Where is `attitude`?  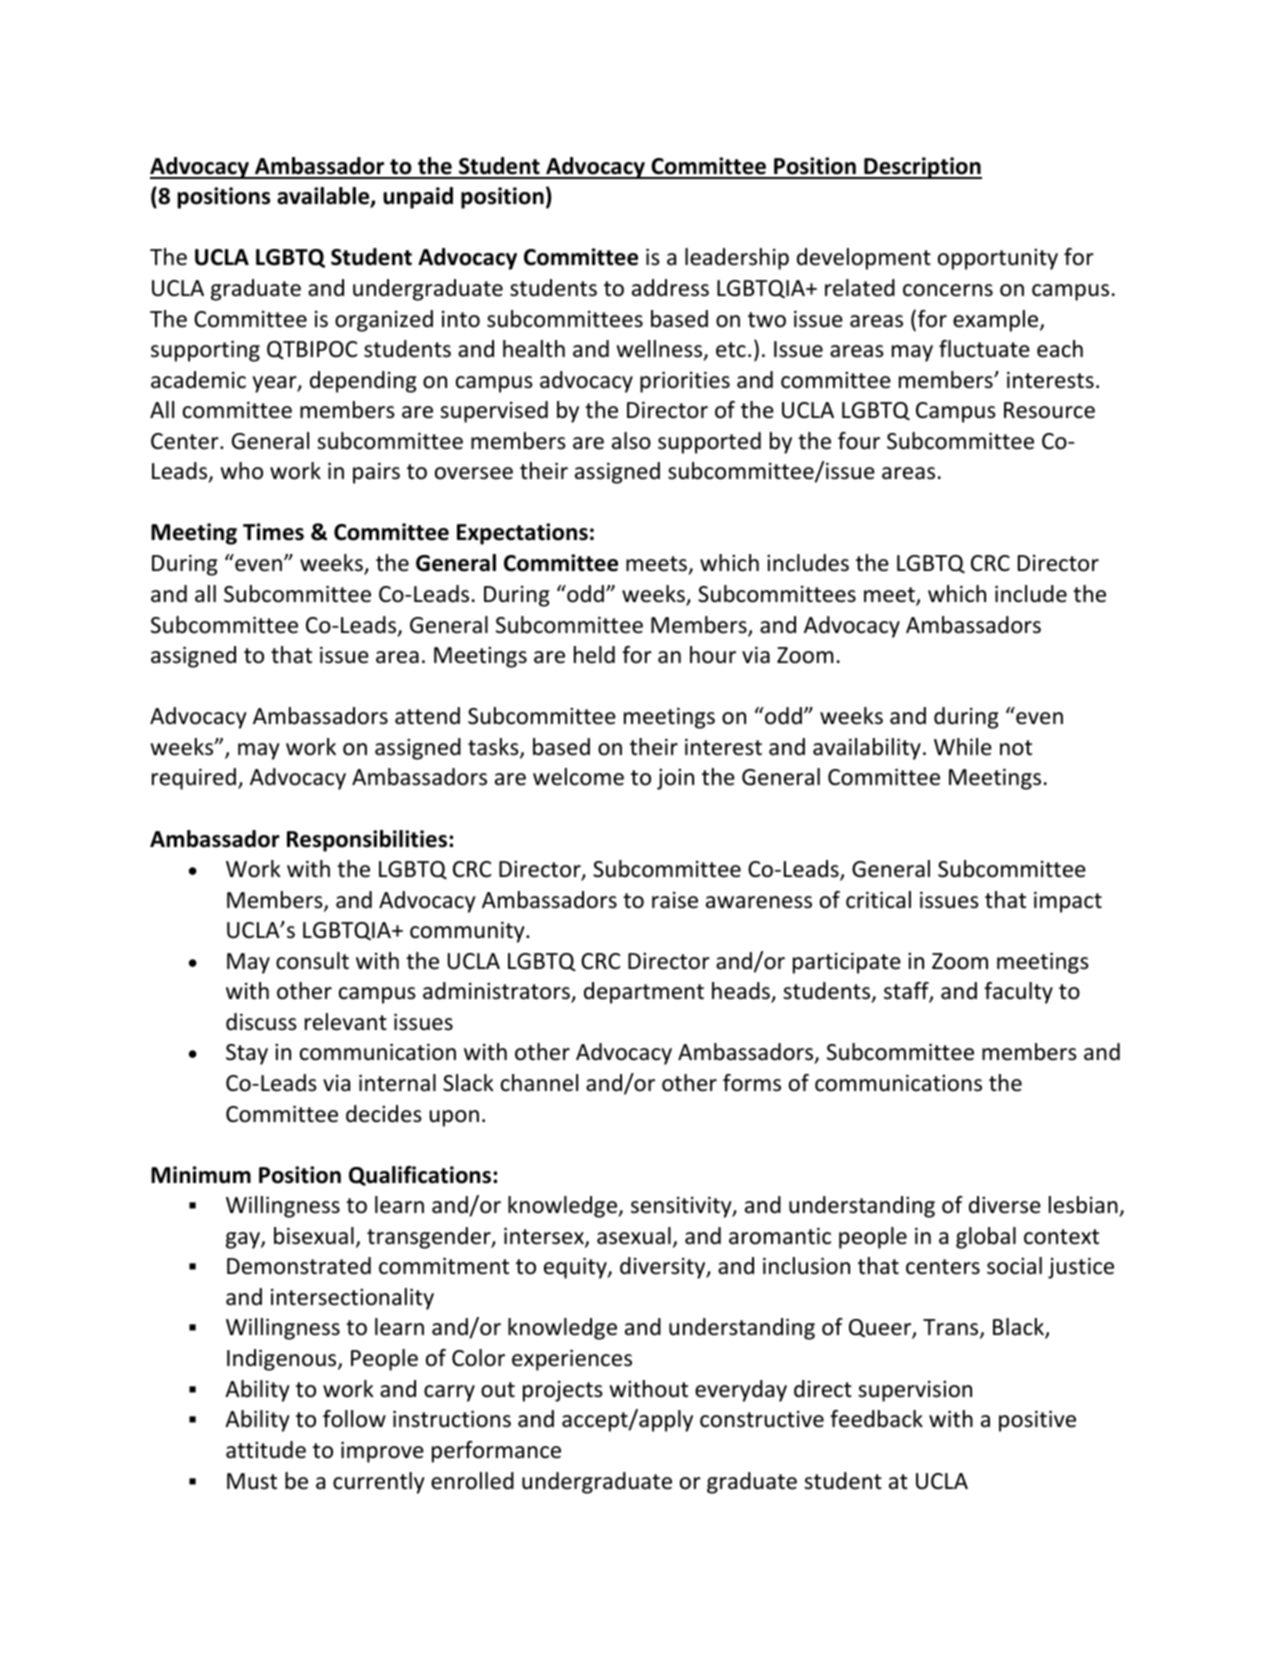
attitude is located at coordinates (266, 1450).
